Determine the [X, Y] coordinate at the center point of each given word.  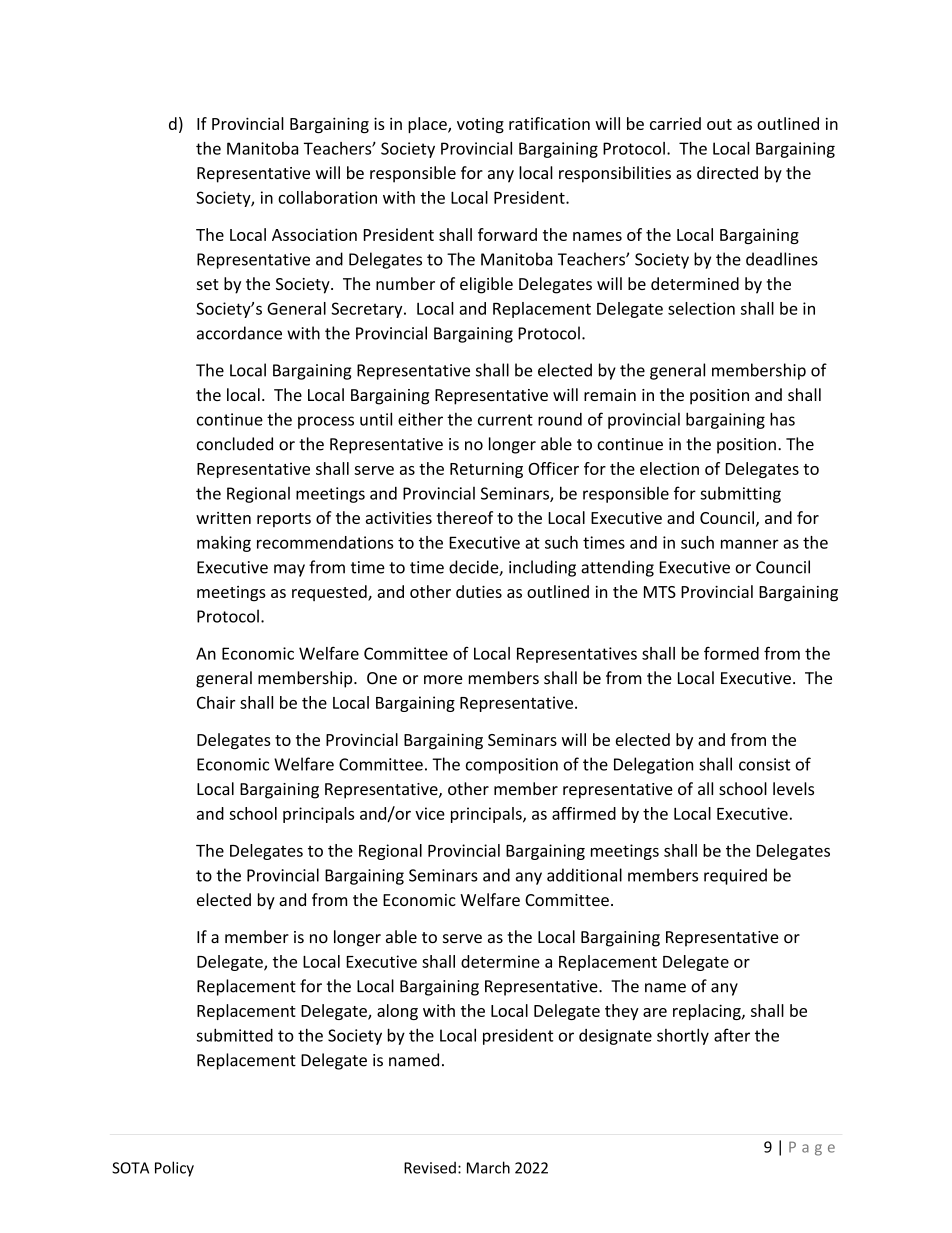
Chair [216, 702]
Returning [486, 470]
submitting [740, 495]
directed [727, 172]
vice [430, 813]
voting [480, 126]
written [223, 518]
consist [764, 764]
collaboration [327, 197]
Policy [174, 1169]
